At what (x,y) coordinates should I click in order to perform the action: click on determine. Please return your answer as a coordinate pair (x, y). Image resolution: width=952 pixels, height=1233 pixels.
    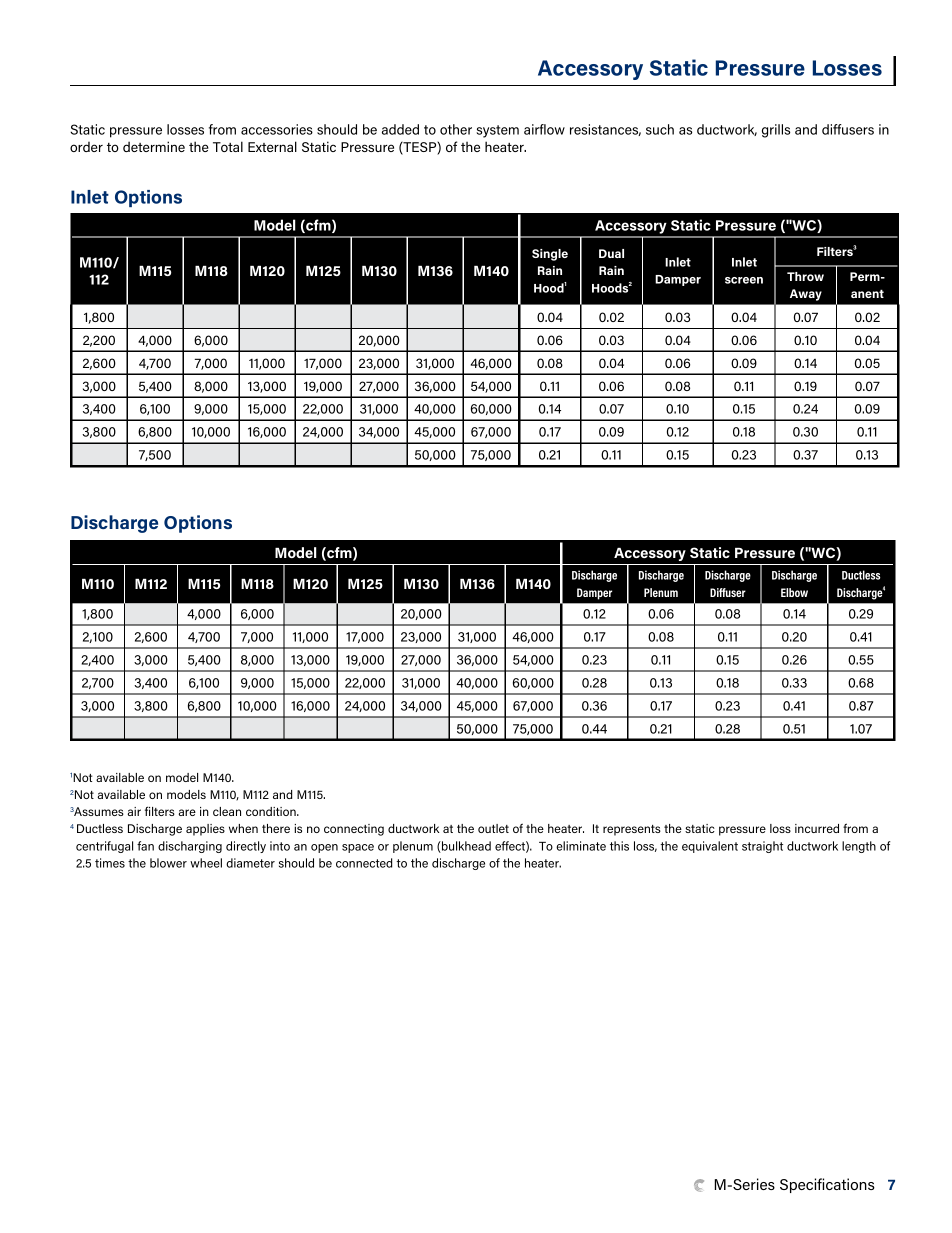
    Looking at the image, I should click on (154, 146).
